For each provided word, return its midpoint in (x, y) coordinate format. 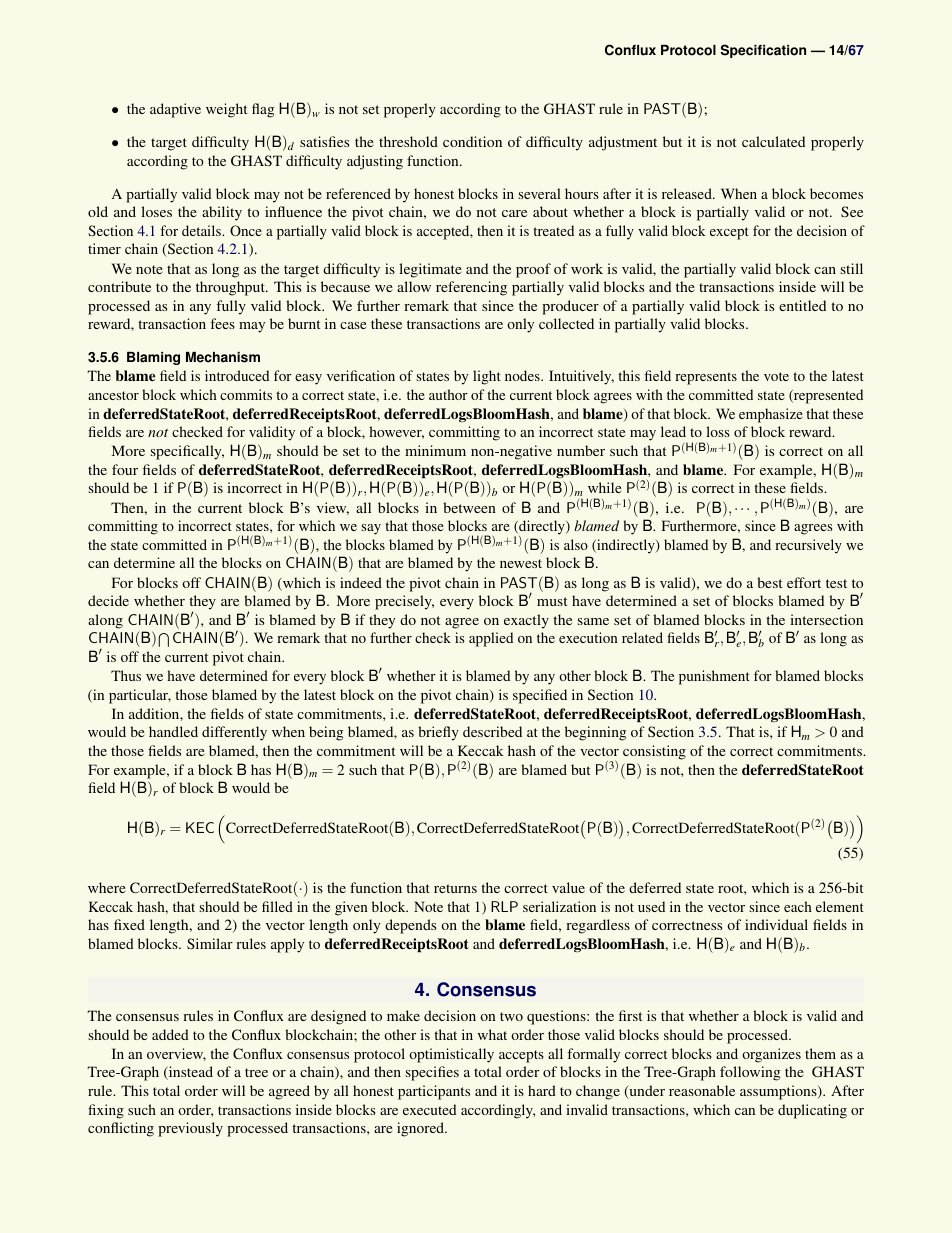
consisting (654, 752)
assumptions (779, 1092)
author (448, 394)
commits (246, 394)
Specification (763, 51)
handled (173, 731)
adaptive (175, 110)
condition (472, 141)
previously (190, 1129)
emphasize (771, 415)
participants (434, 1092)
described (492, 731)
